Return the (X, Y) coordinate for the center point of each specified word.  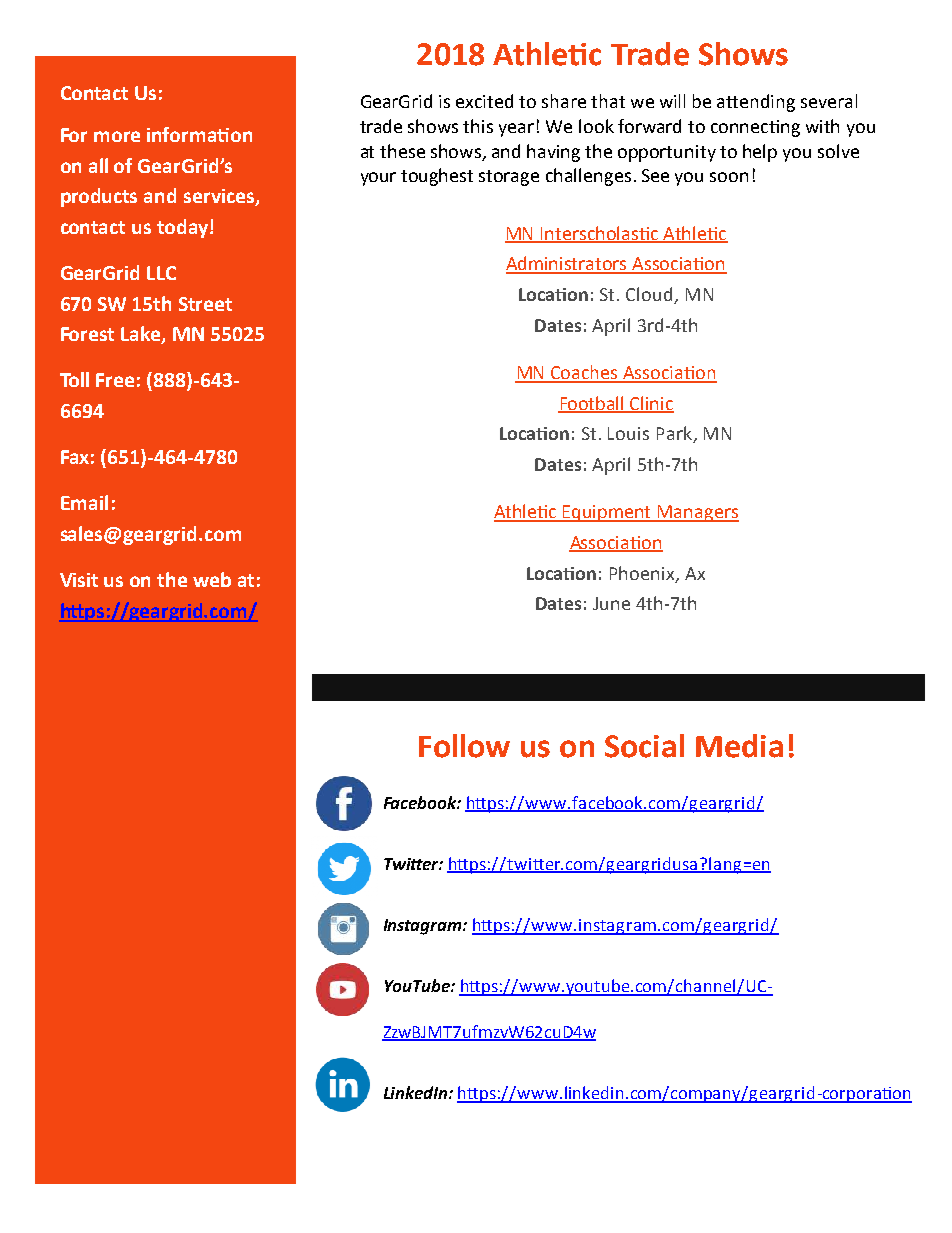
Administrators (568, 264)
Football (592, 404)
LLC (161, 273)
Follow (464, 746)
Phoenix (643, 574)
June (611, 603)
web (212, 579)
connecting (755, 128)
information (199, 134)
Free (115, 380)
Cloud (650, 295)
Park (675, 434)
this (478, 126)
